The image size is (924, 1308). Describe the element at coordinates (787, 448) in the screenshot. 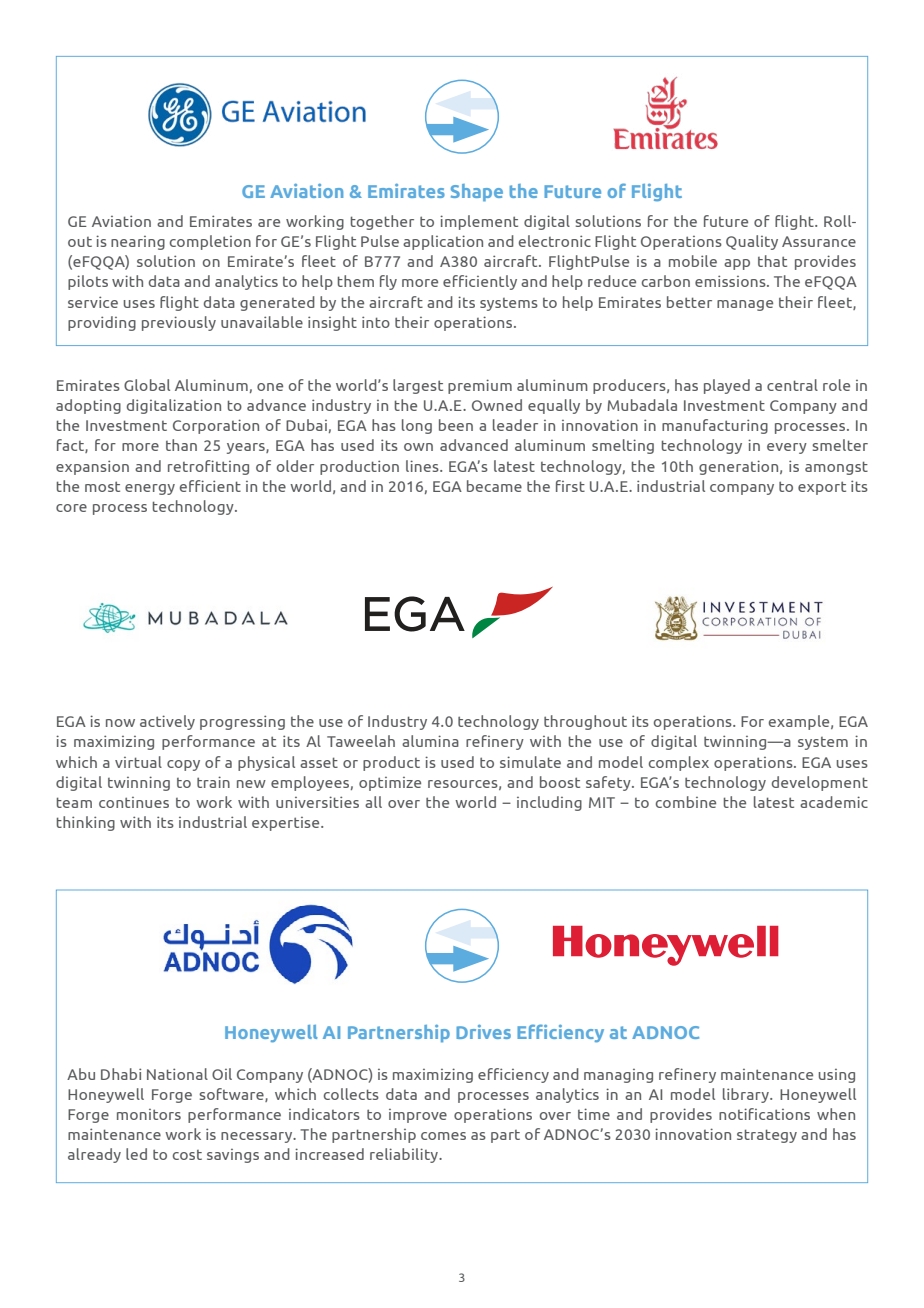

I see `every` at that location.
